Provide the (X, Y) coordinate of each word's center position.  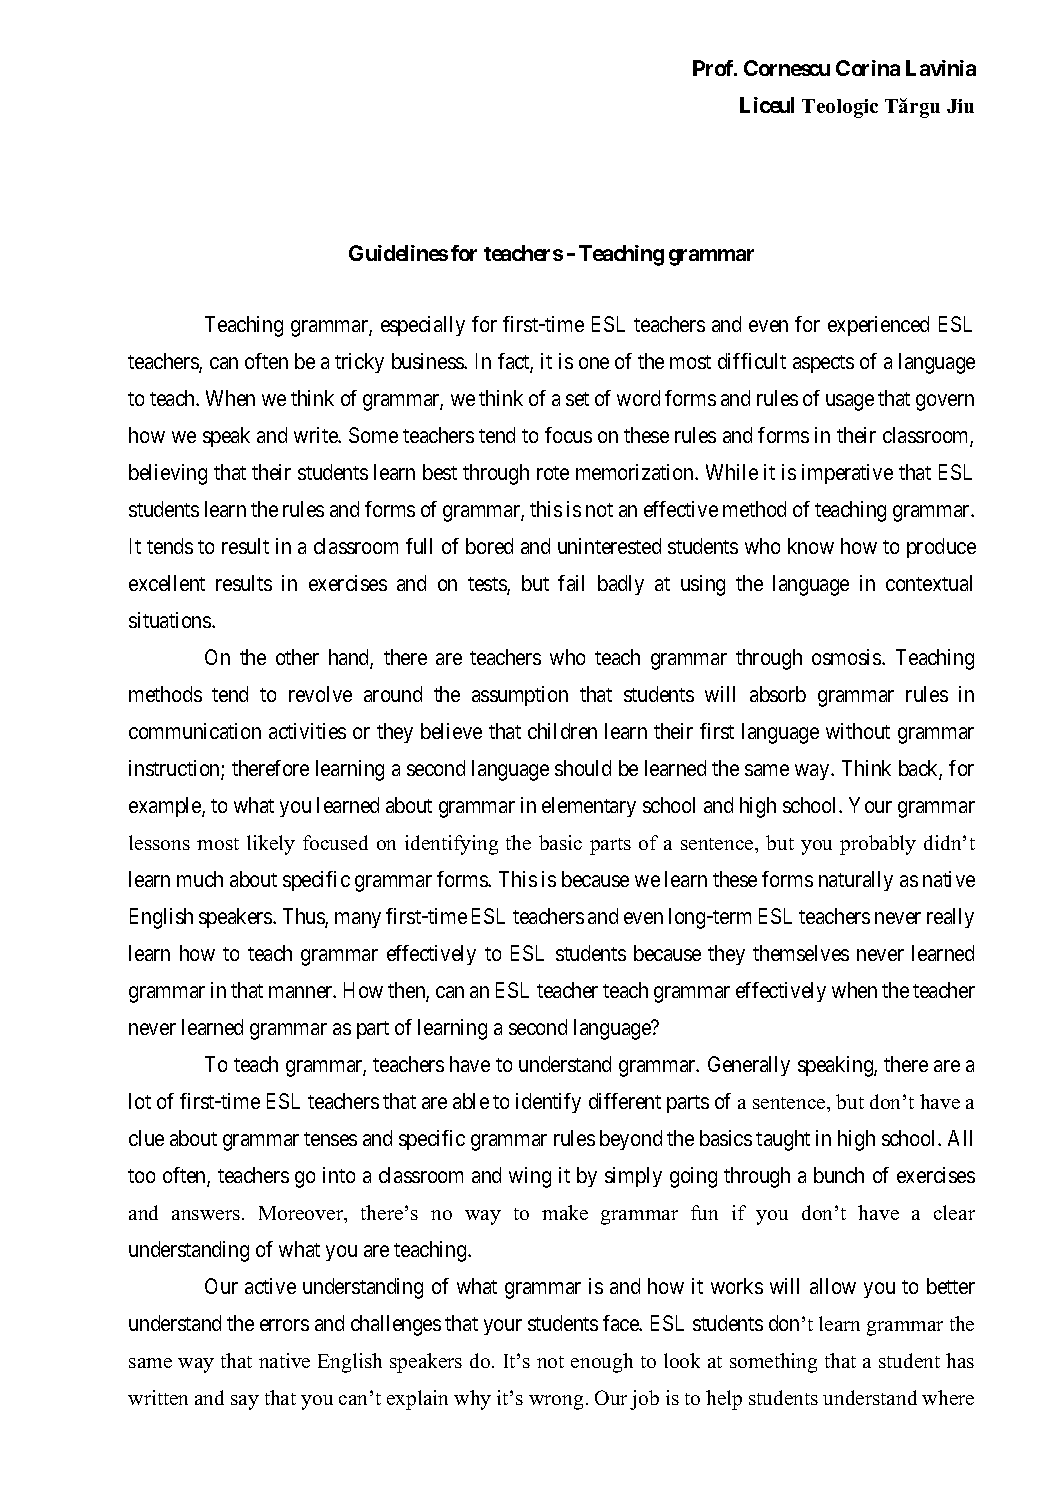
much (200, 879)
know (811, 546)
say (245, 1402)
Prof (714, 68)
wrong (556, 1402)
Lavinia (941, 68)
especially (423, 326)
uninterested (609, 546)
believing (168, 474)
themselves (801, 953)
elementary (589, 807)
